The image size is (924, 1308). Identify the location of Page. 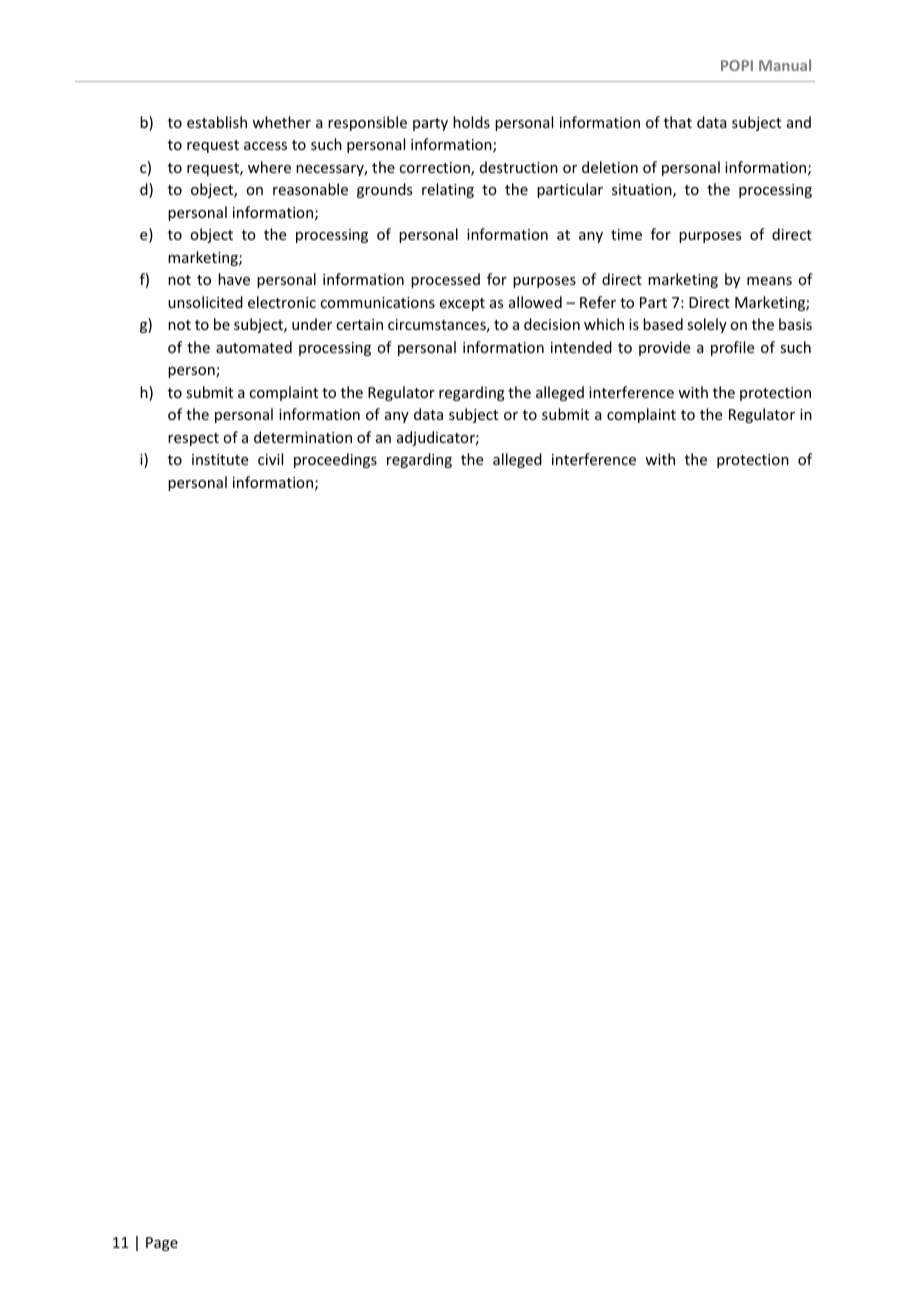
(162, 1244).
